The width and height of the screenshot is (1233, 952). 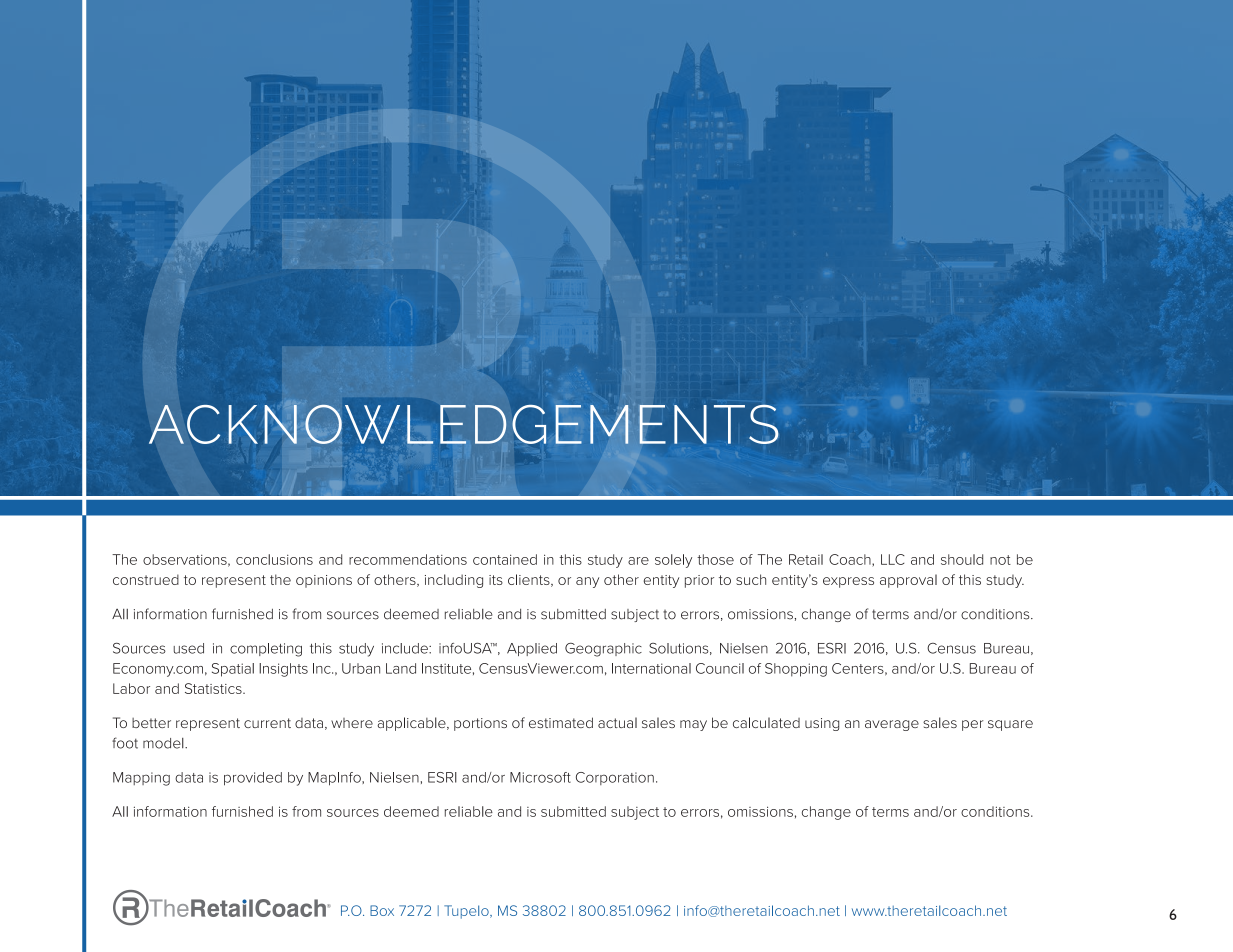 I want to click on Shopping, so click(x=796, y=670).
